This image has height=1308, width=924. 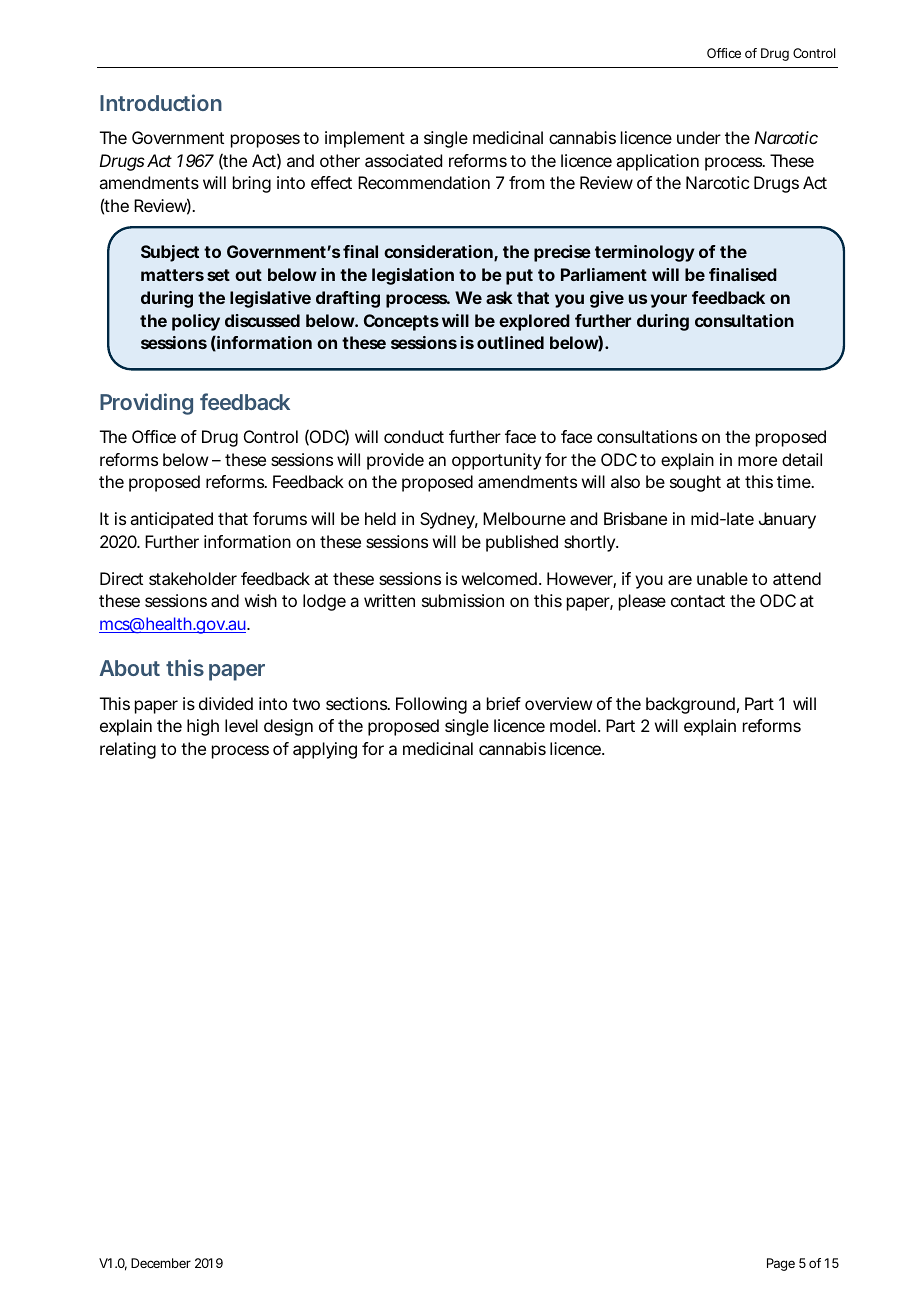 I want to click on Introduction, so click(x=161, y=102).
